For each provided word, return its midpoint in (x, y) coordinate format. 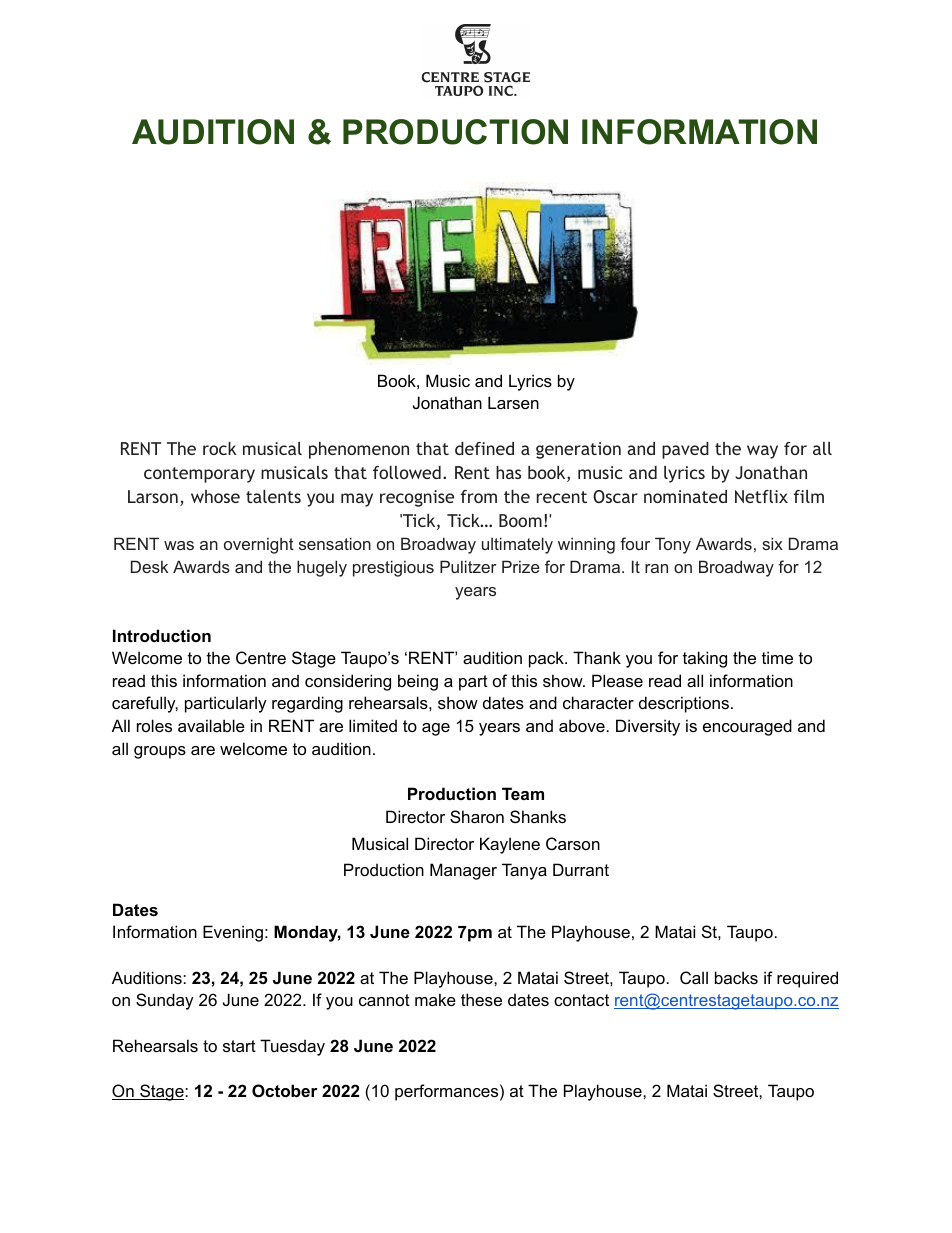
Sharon (477, 816)
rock (219, 448)
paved (685, 450)
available (211, 725)
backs (736, 977)
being (418, 682)
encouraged (747, 727)
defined (484, 448)
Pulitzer (468, 566)
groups (160, 752)
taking (705, 659)
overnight (259, 545)
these (481, 999)
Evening (233, 933)
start (239, 1046)
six (772, 543)
